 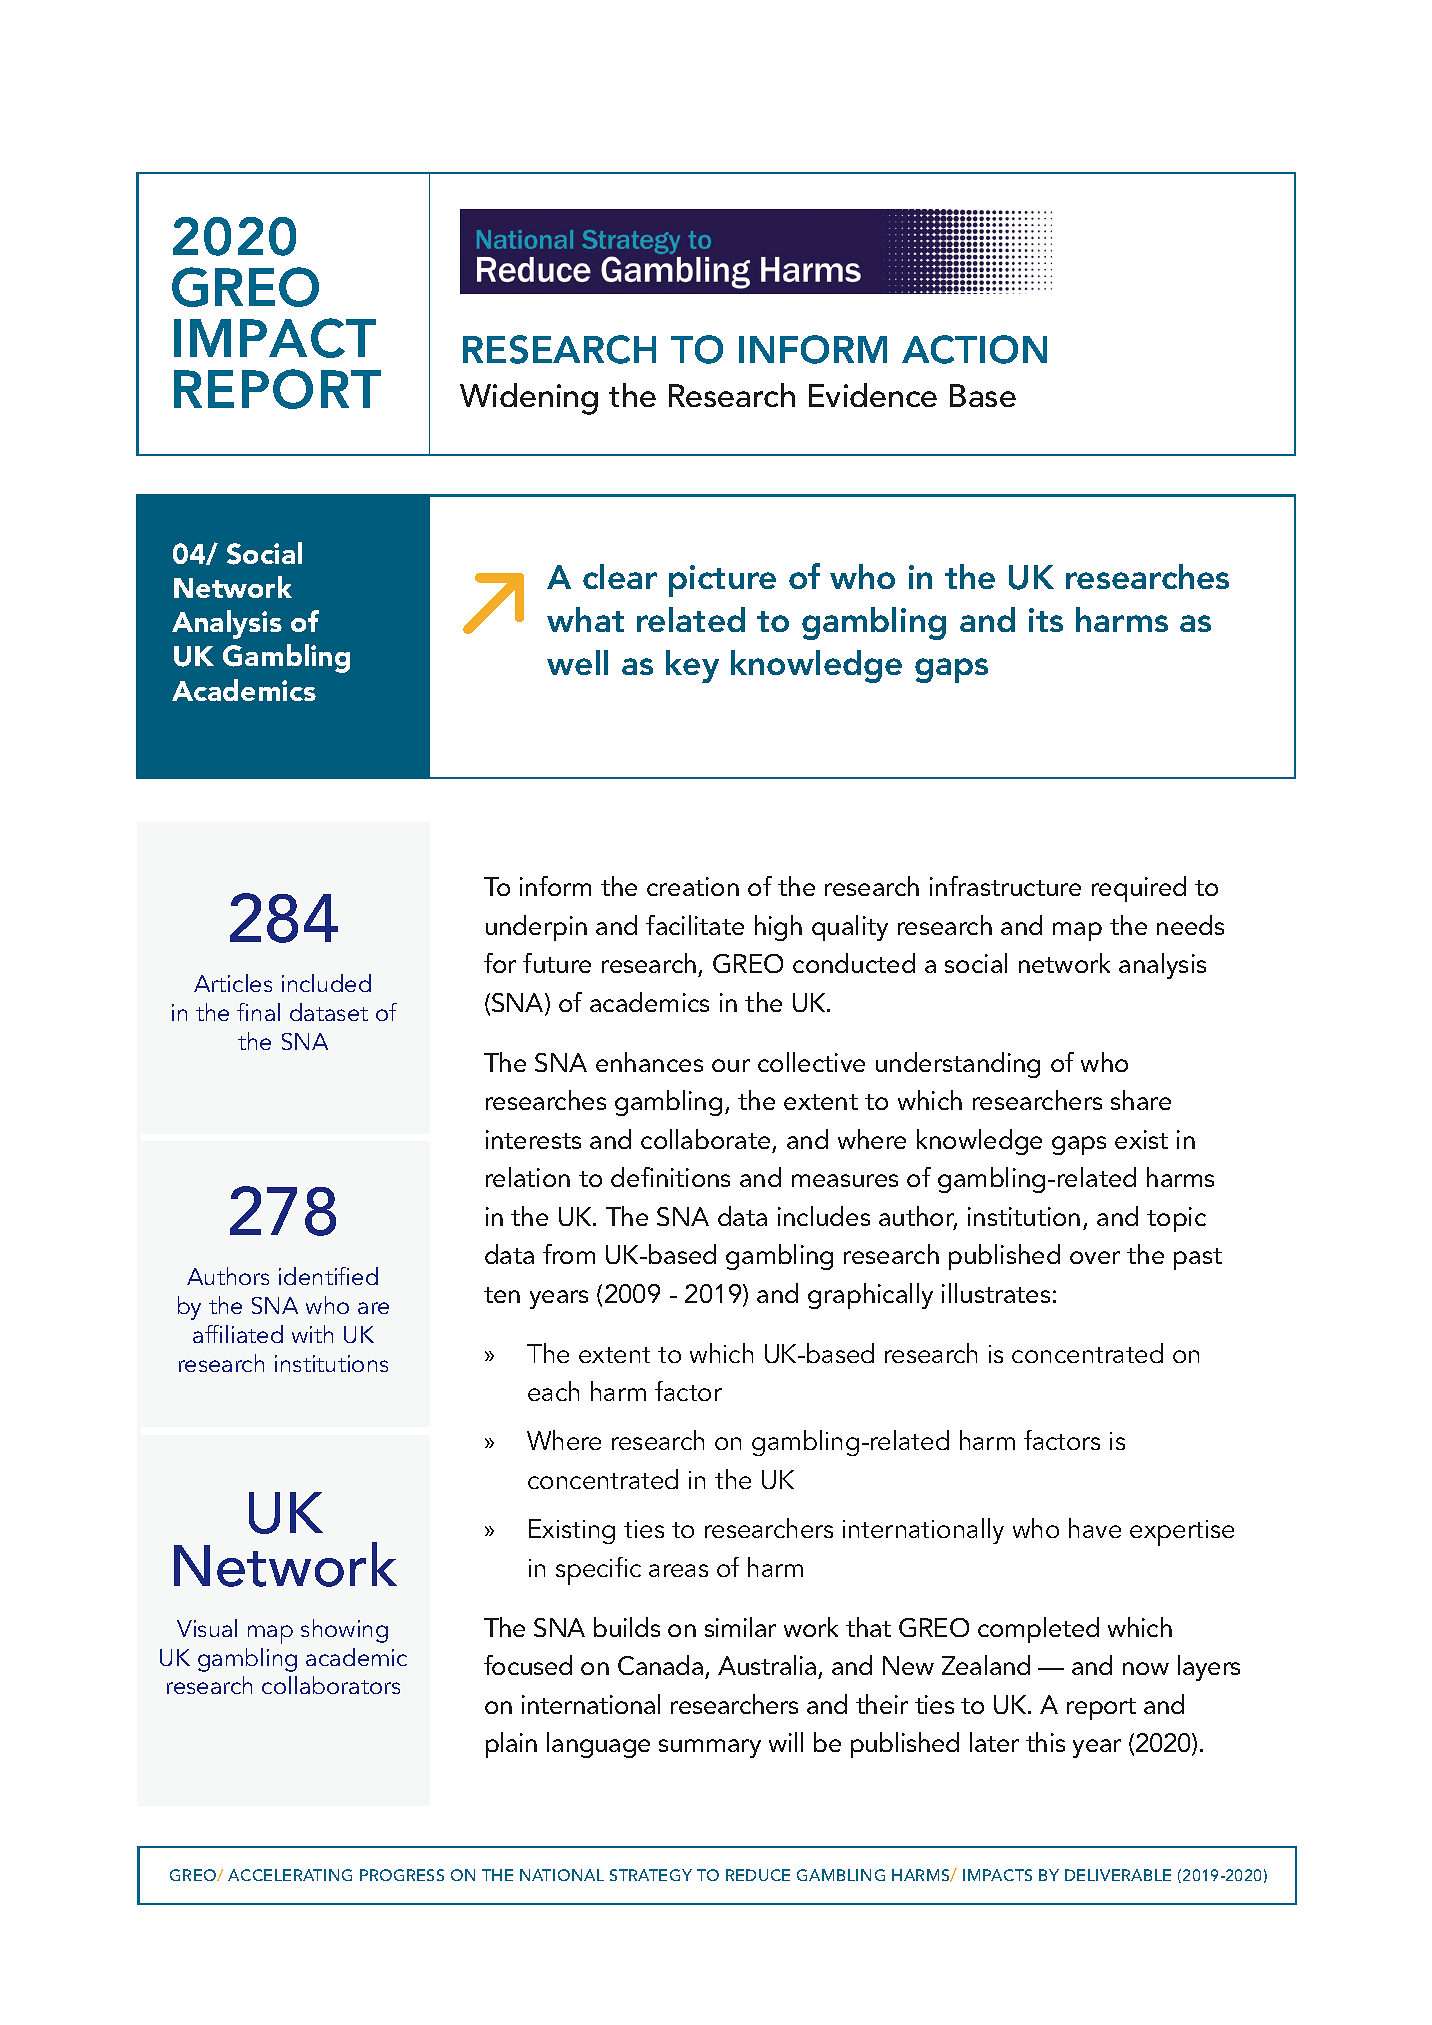 I want to click on Widening, so click(x=529, y=399).
